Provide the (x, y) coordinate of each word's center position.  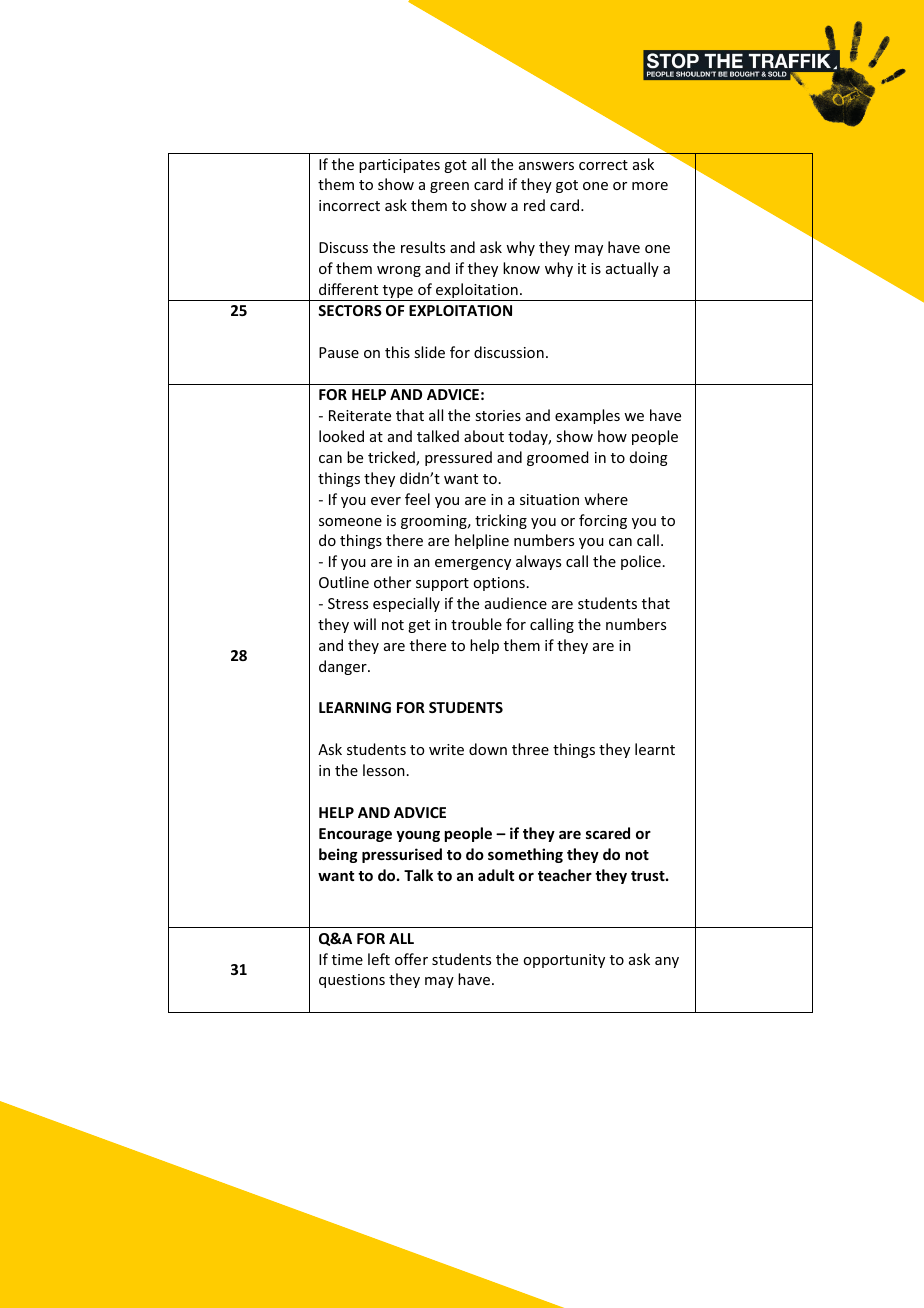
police (641, 562)
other (392, 582)
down (488, 749)
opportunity (564, 961)
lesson (384, 770)
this (397, 352)
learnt (655, 749)
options (499, 584)
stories (498, 415)
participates (399, 166)
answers (546, 166)
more (650, 186)
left (379, 959)
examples (587, 416)
